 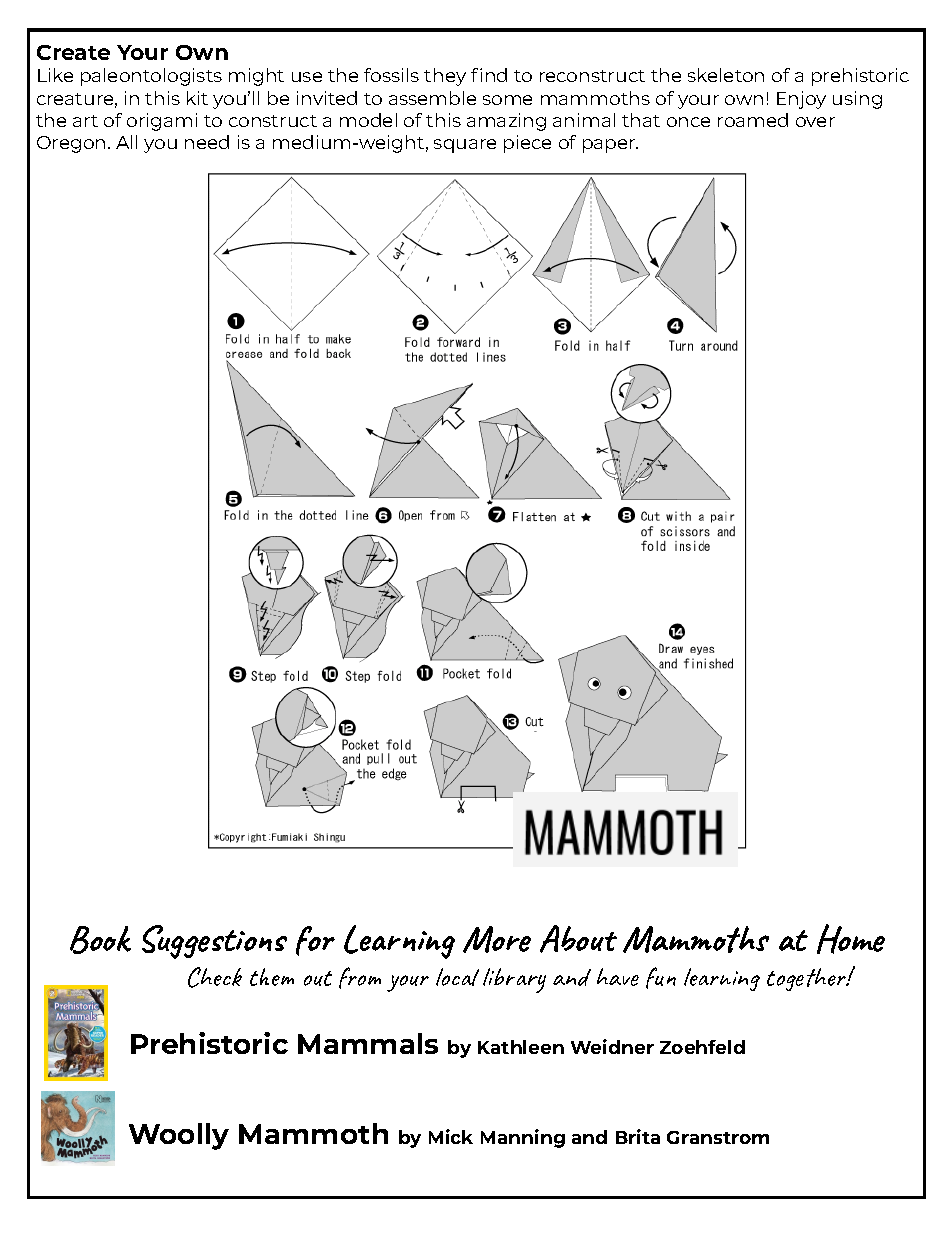 I want to click on Brita, so click(x=638, y=1136).
